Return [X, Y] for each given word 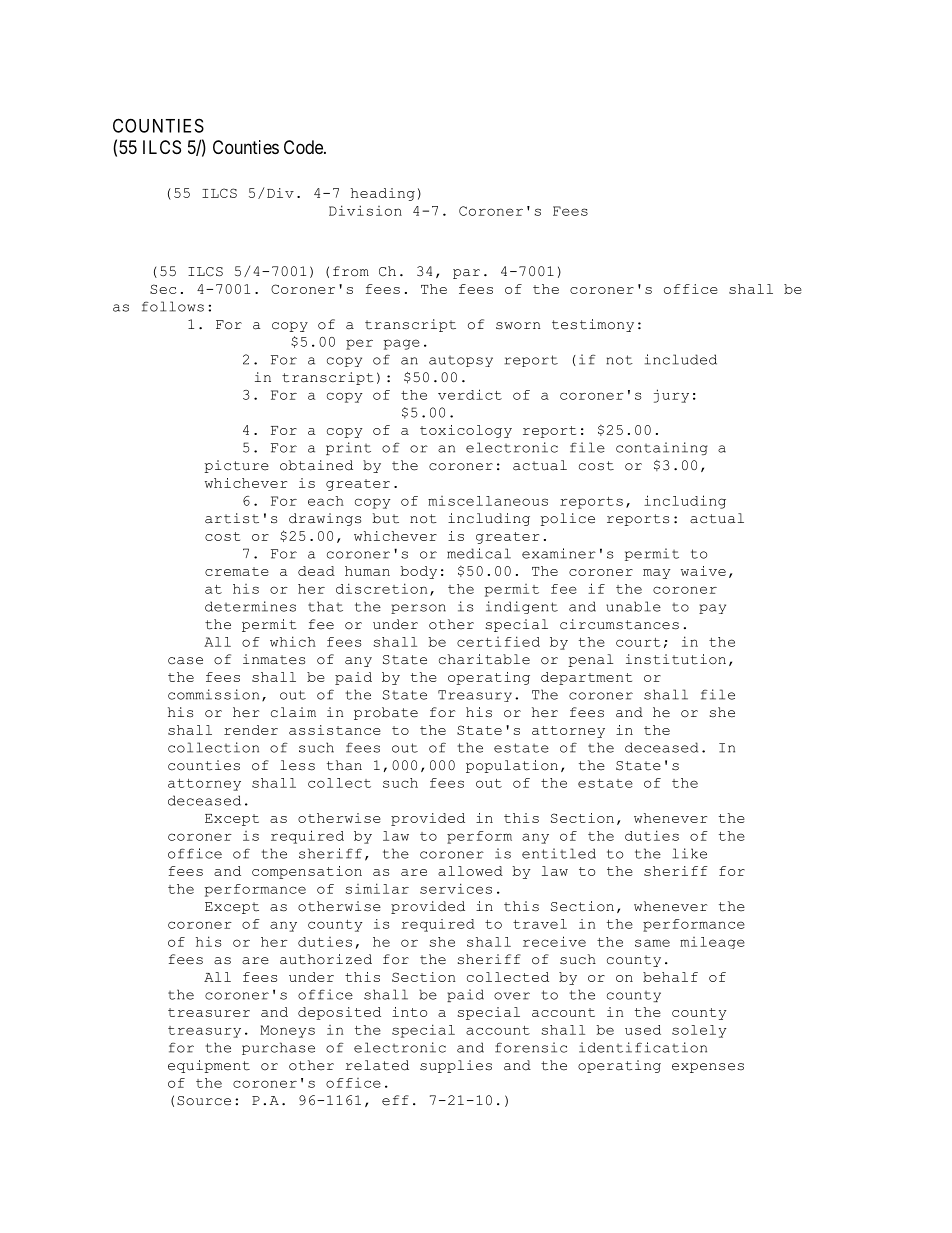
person [418, 609]
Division [365, 210]
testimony [593, 325]
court [638, 642]
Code [304, 147]
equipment [209, 1066]
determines [250, 606]
